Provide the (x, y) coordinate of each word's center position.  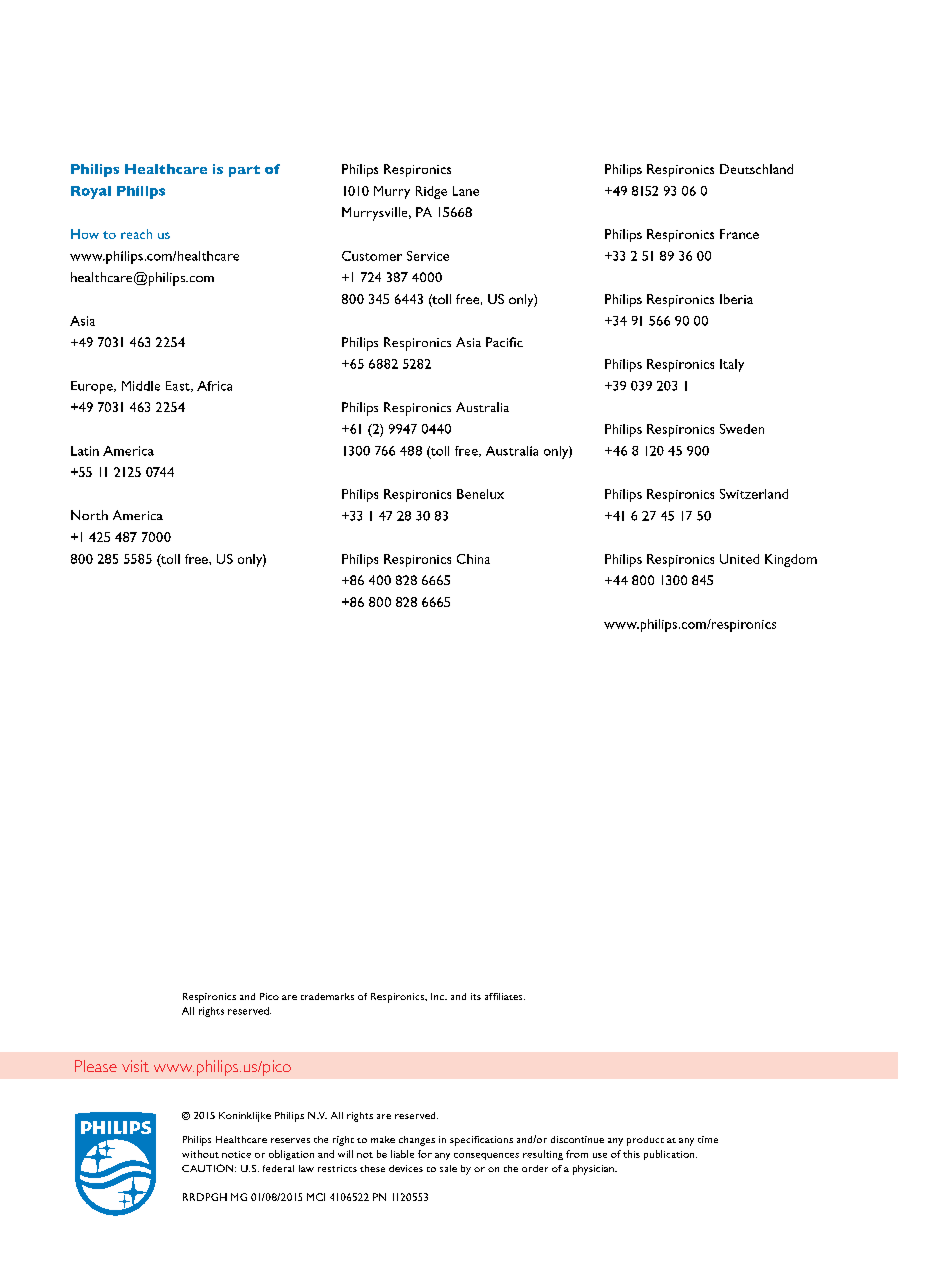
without (200, 1154)
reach (136, 234)
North (89, 515)
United (739, 559)
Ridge (431, 192)
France (739, 234)
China (473, 559)
